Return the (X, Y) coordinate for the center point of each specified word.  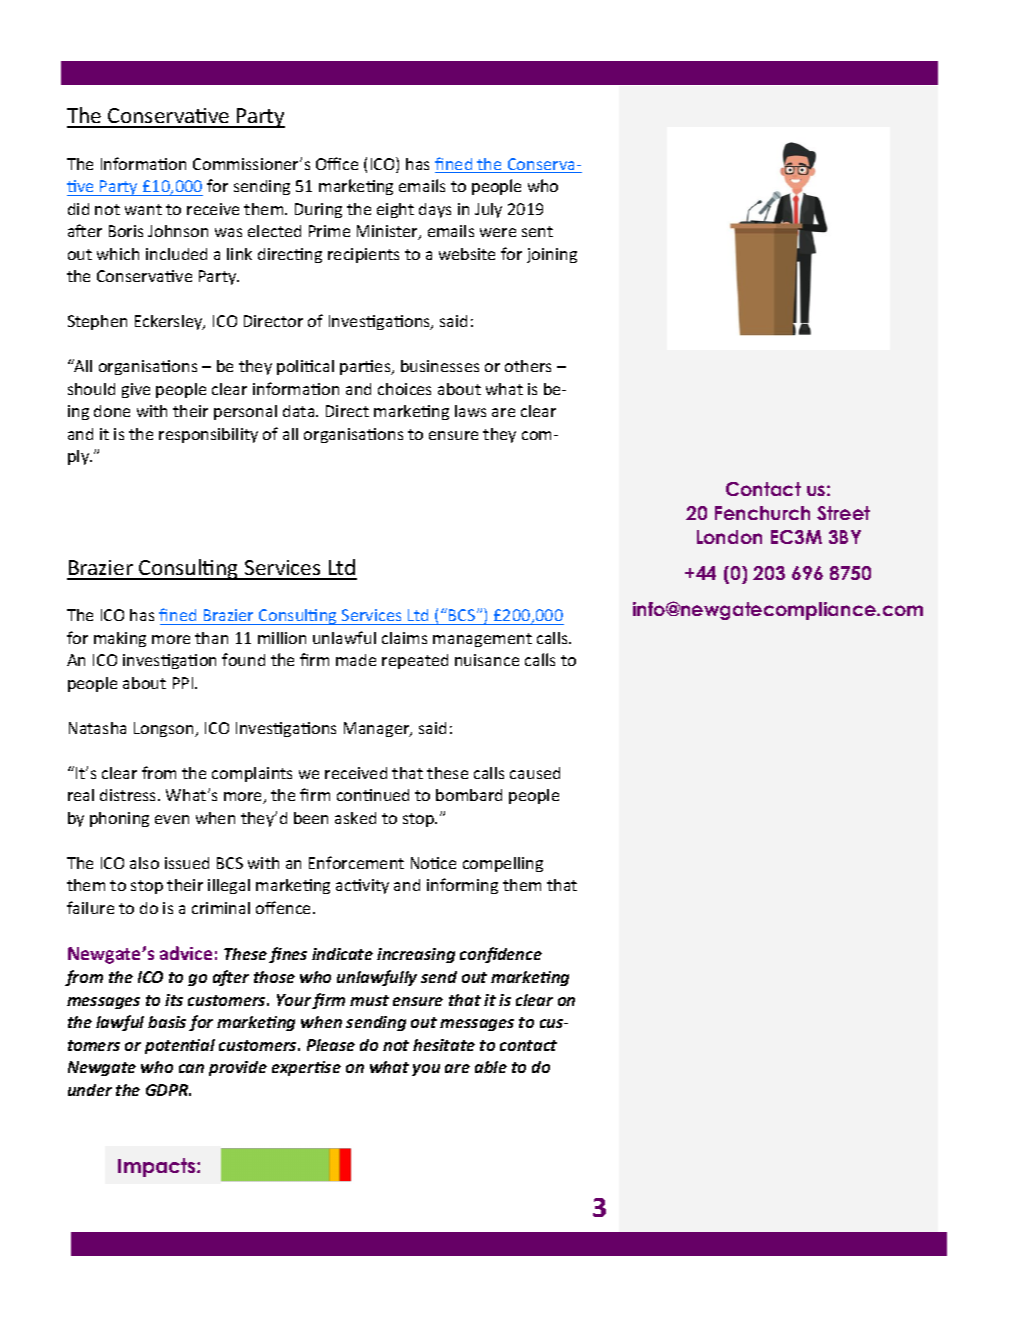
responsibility (208, 435)
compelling (503, 864)
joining (552, 255)
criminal (221, 908)
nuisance (487, 660)
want (143, 209)
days (435, 210)
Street (843, 513)
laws (470, 411)
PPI (184, 683)
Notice (433, 863)
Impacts (158, 1167)
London (729, 537)
